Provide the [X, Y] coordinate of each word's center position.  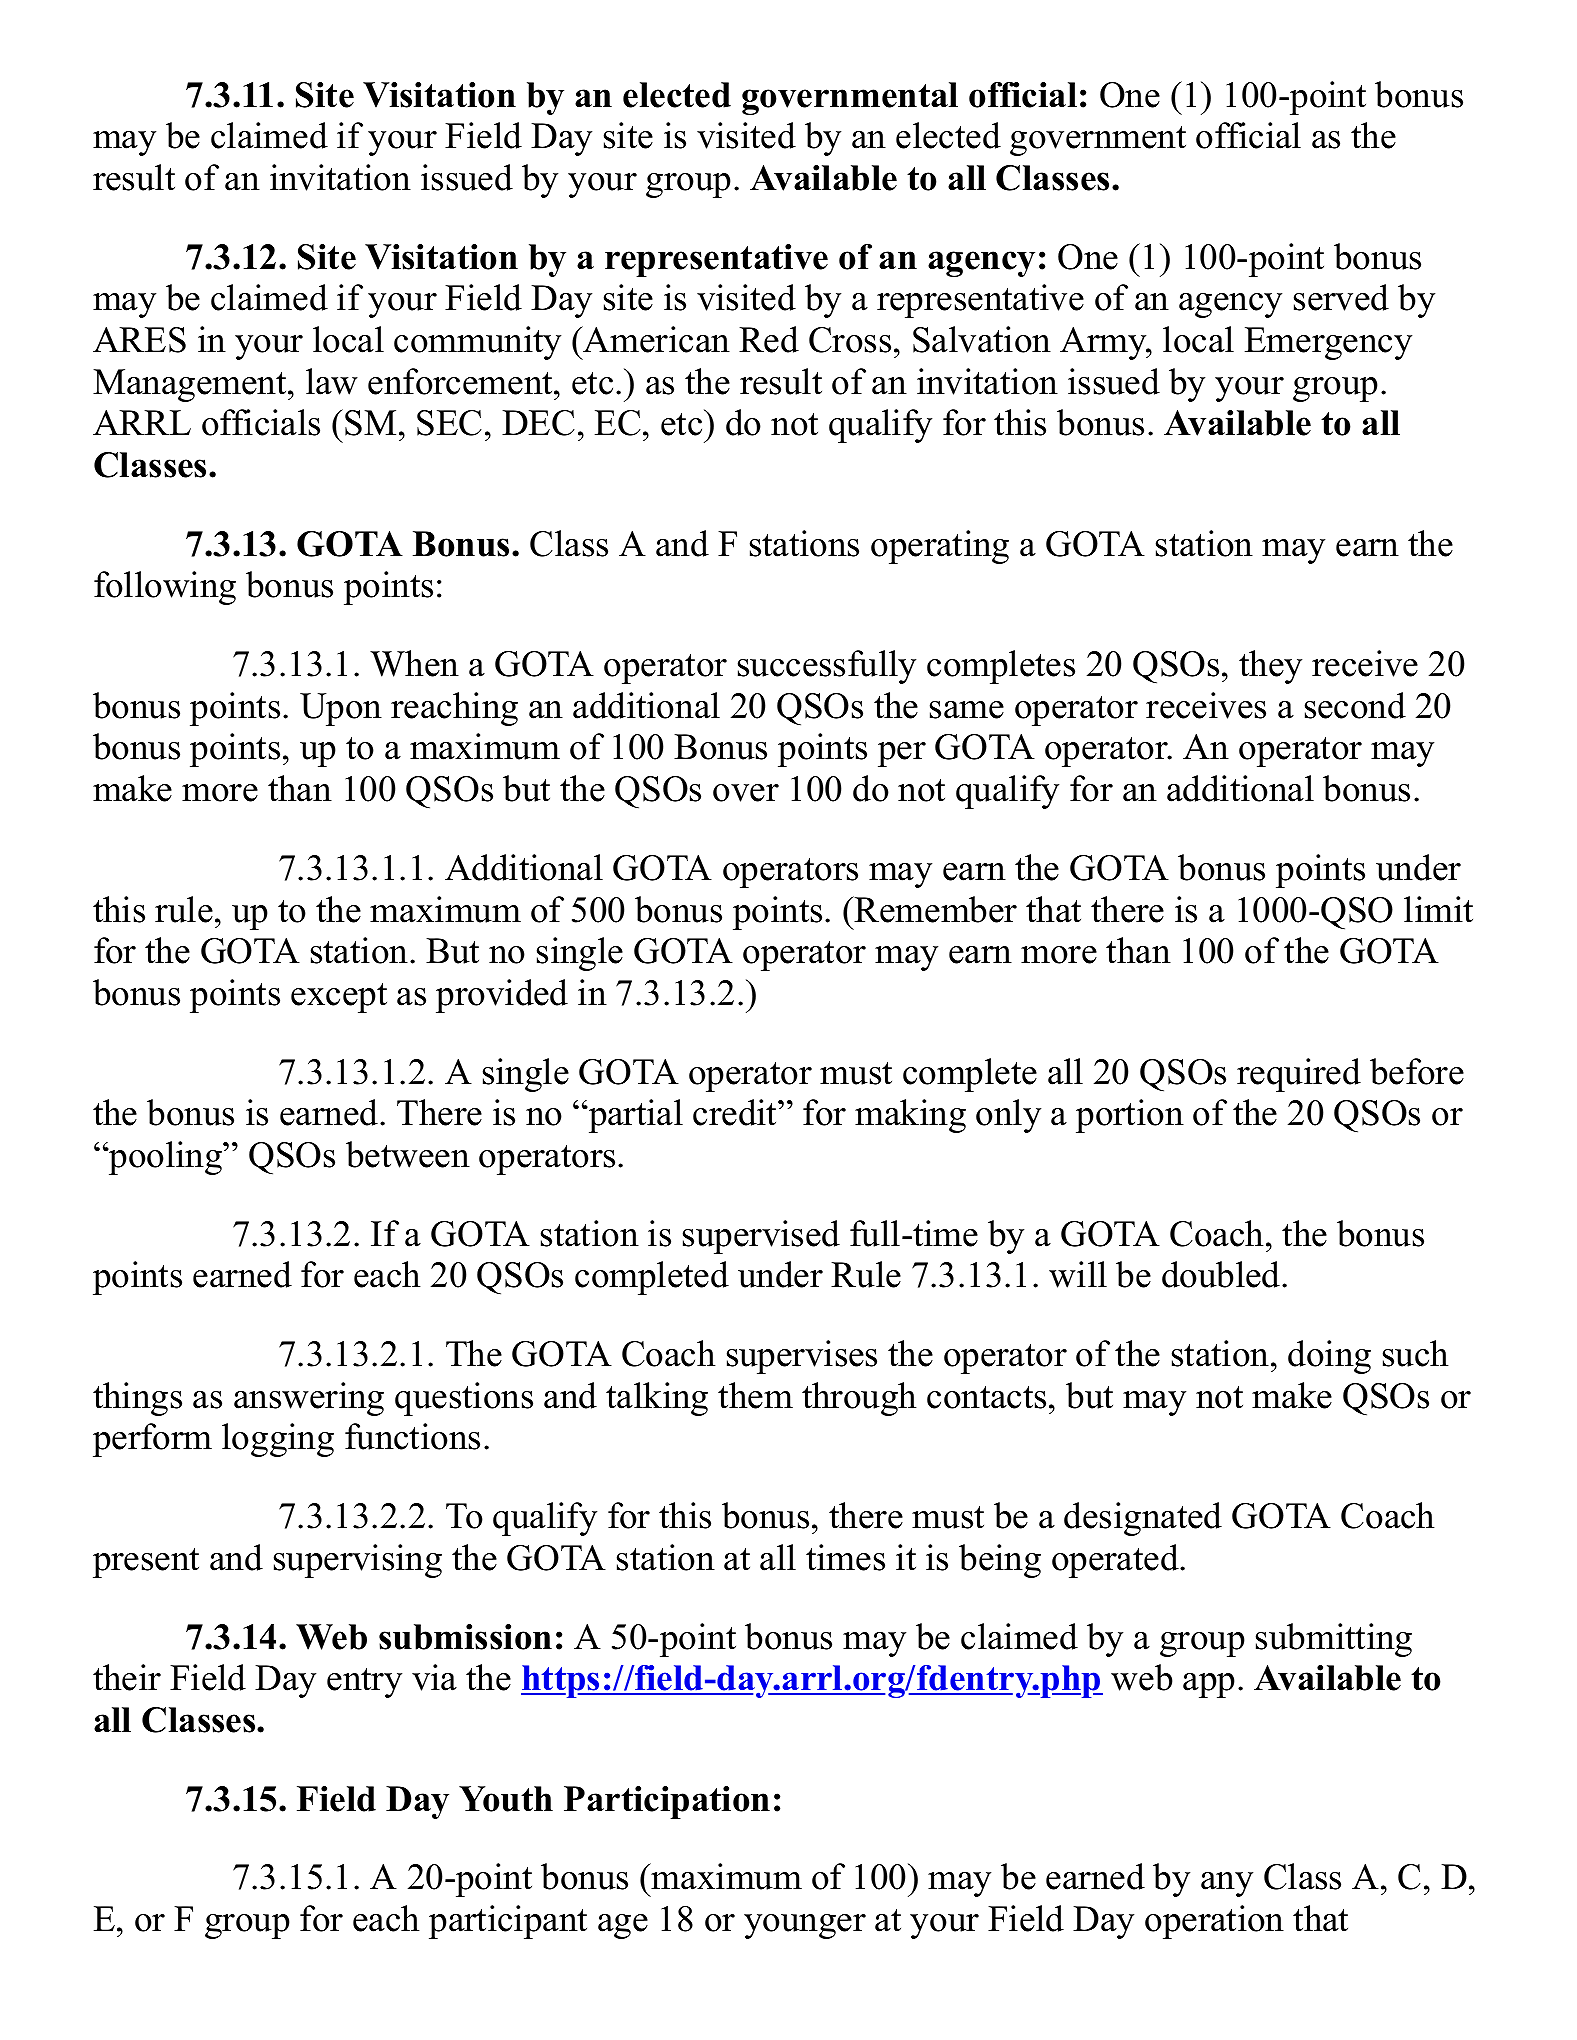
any [1227, 1884]
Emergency [1328, 343]
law [332, 381]
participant [508, 1922]
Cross [850, 340]
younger [805, 1926]
